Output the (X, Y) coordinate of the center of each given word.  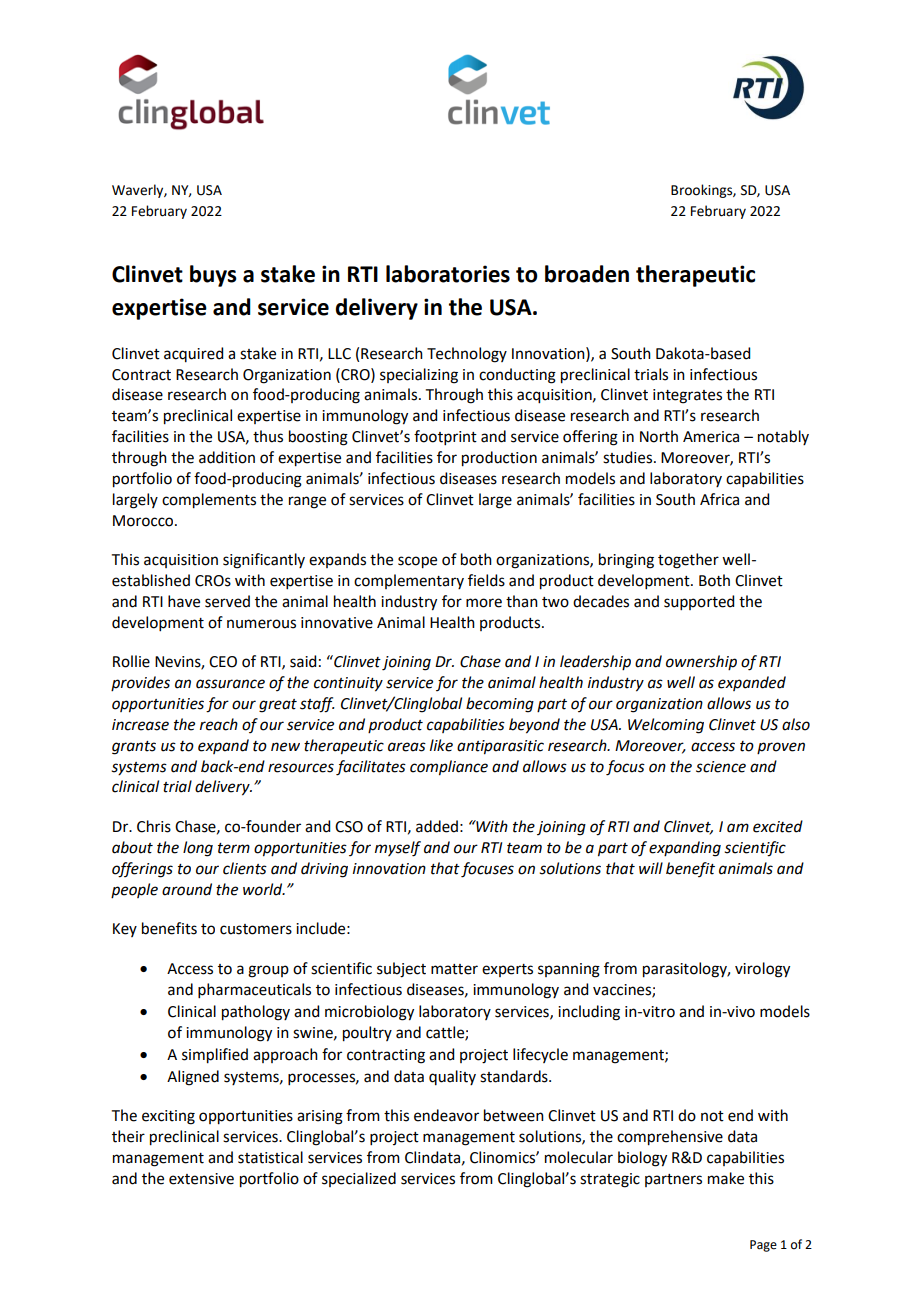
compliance (449, 768)
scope (417, 562)
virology (762, 970)
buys (213, 276)
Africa (719, 499)
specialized (359, 1179)
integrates (687, 396)
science (721, 767)
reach (219, 724)
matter (454, 969)
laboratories (448, 274)
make (726, 1178)
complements (209, 501)
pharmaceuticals (254, 990)
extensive (201, 1179)
